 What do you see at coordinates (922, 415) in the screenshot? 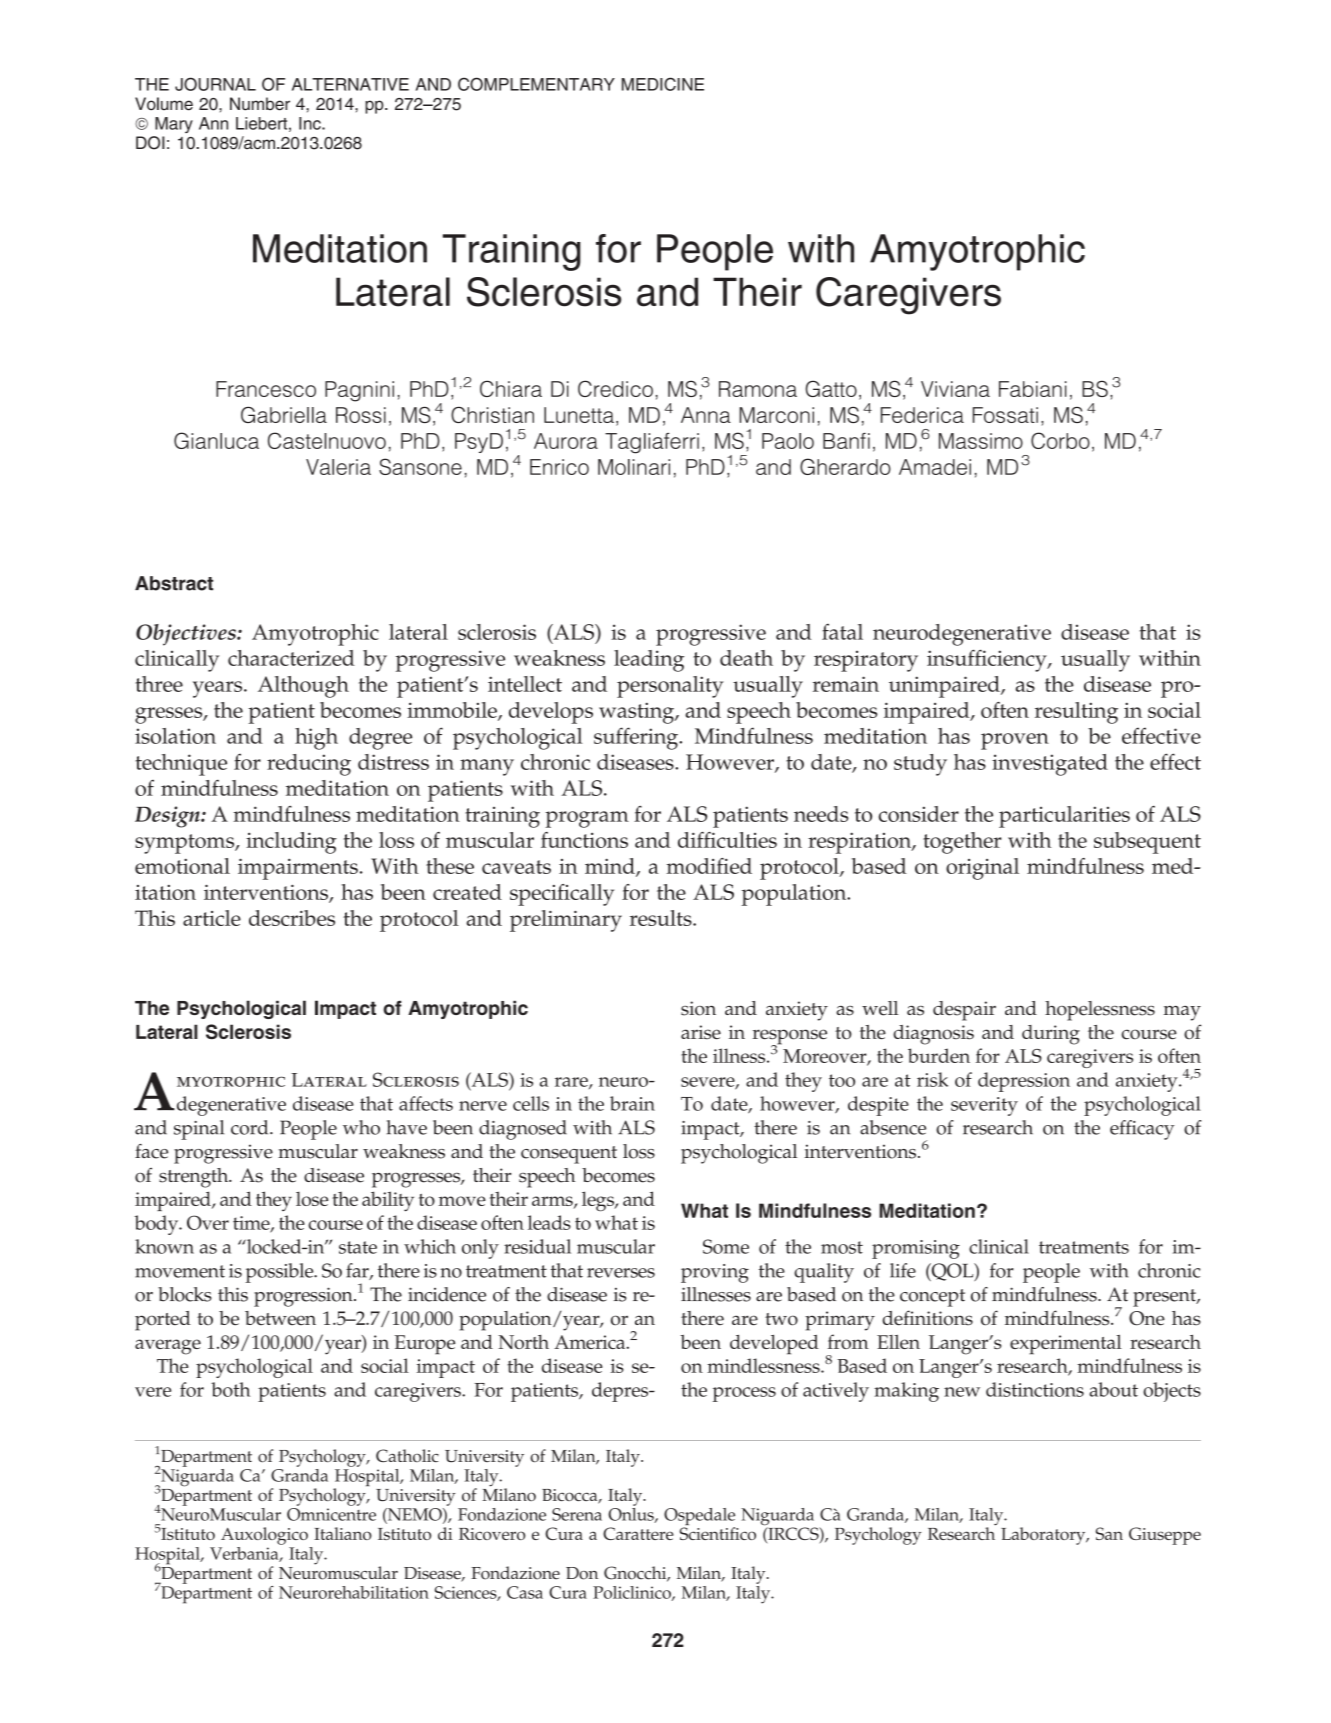
I see `Federica` at bounding box center [922, 415].
